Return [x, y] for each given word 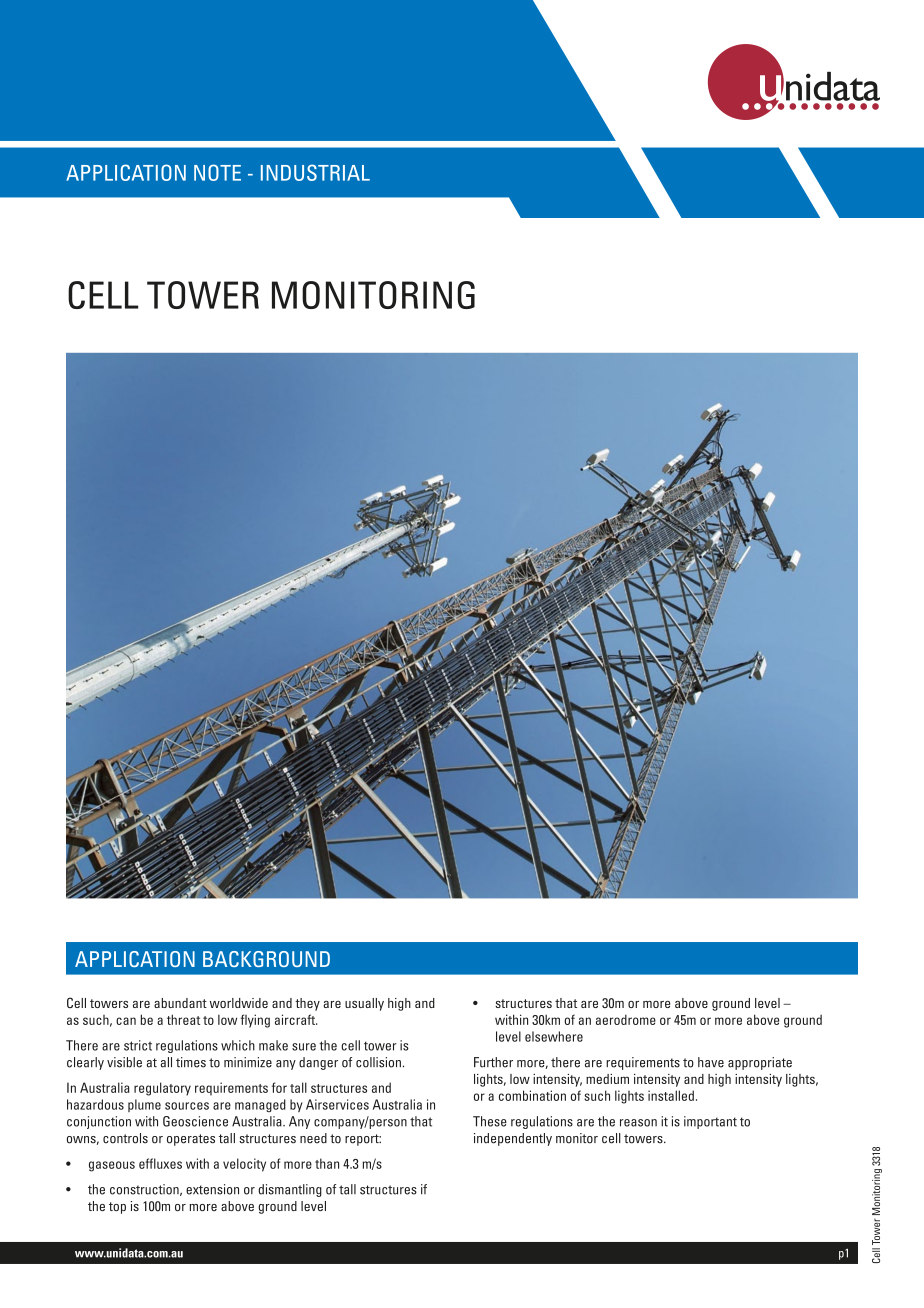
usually [364, 1004]
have [711, 1062]
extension [212, 1189]
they [307, 1004]
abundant [180, 1003]
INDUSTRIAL [315, 172]
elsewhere [554, 1036]
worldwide [239, 1003]
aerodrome [626, 1019]
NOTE [217, 172]
